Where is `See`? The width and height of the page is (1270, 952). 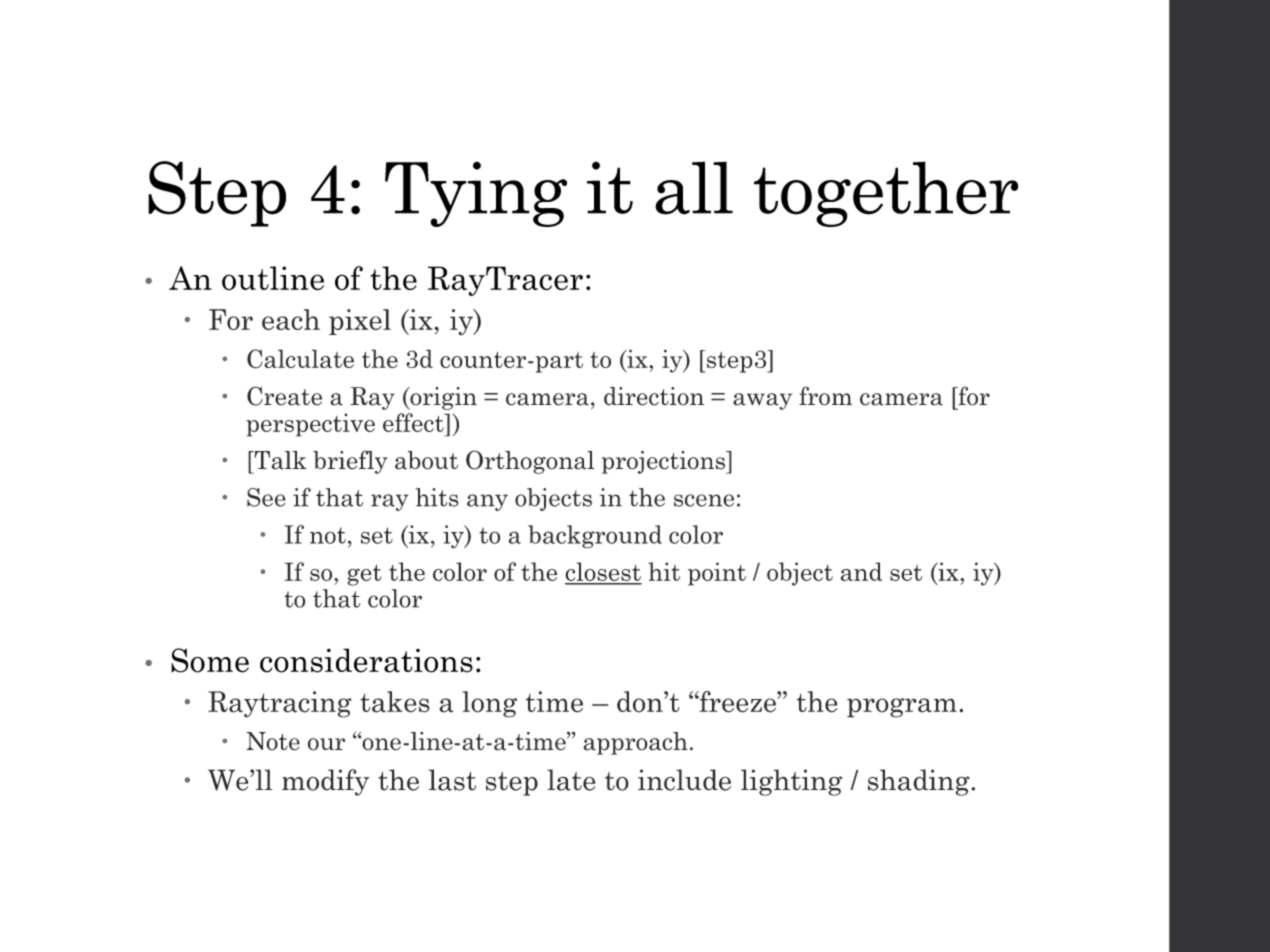 See is located at coordinates (266, 497).
